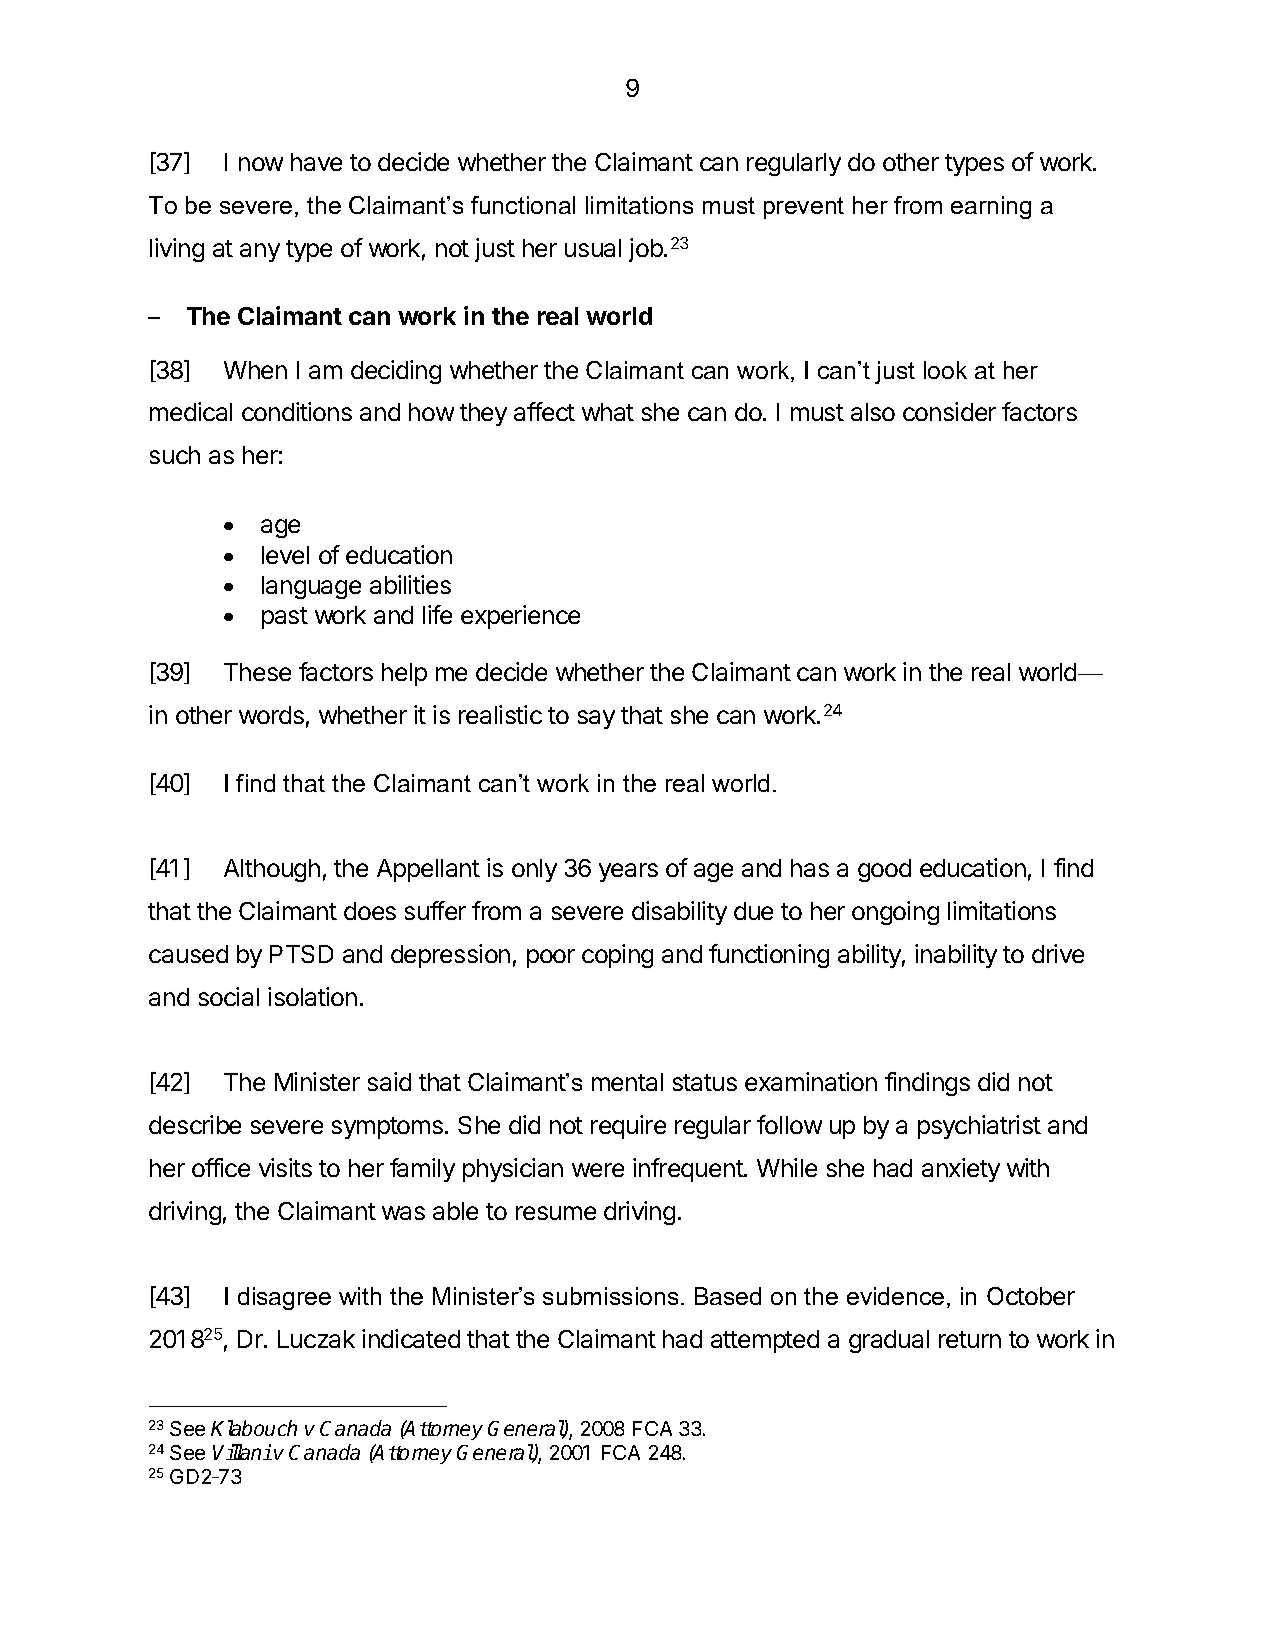 The height and width of the screenshot is (1638, 1265). What do you see at coordinates (285, 555) in the screenshot?
I see `level` at bounding box center [285, 555].
